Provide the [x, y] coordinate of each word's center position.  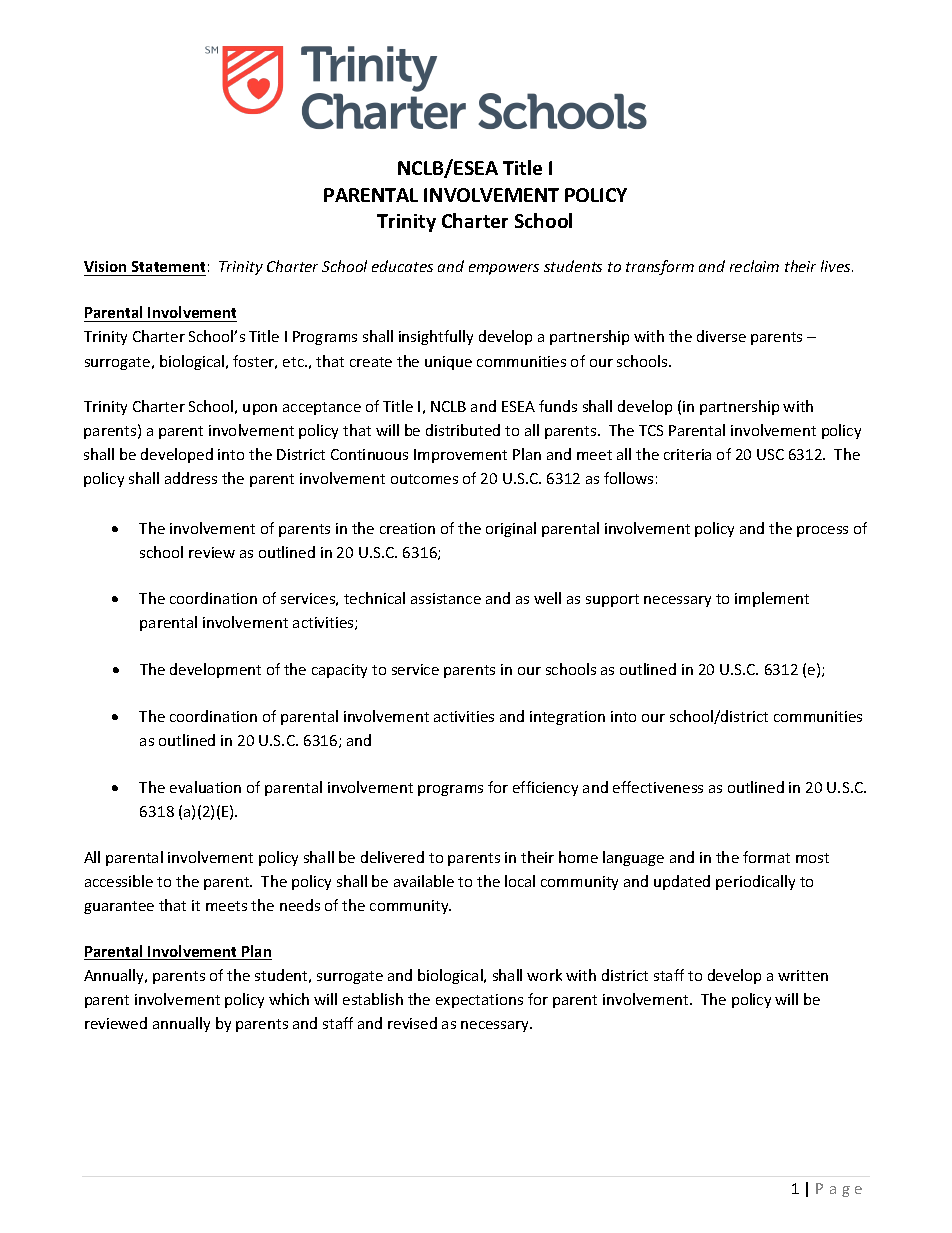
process [822, 531]
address [191, 478]
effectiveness [658, 787]
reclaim [754, 266]
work [544, 975]
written [803, 975]
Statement [168, 268]
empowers [504, 269]
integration [567, 718]
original [511, 529]
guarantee [119, 907]
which [289, 999]
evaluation [205, 787]
